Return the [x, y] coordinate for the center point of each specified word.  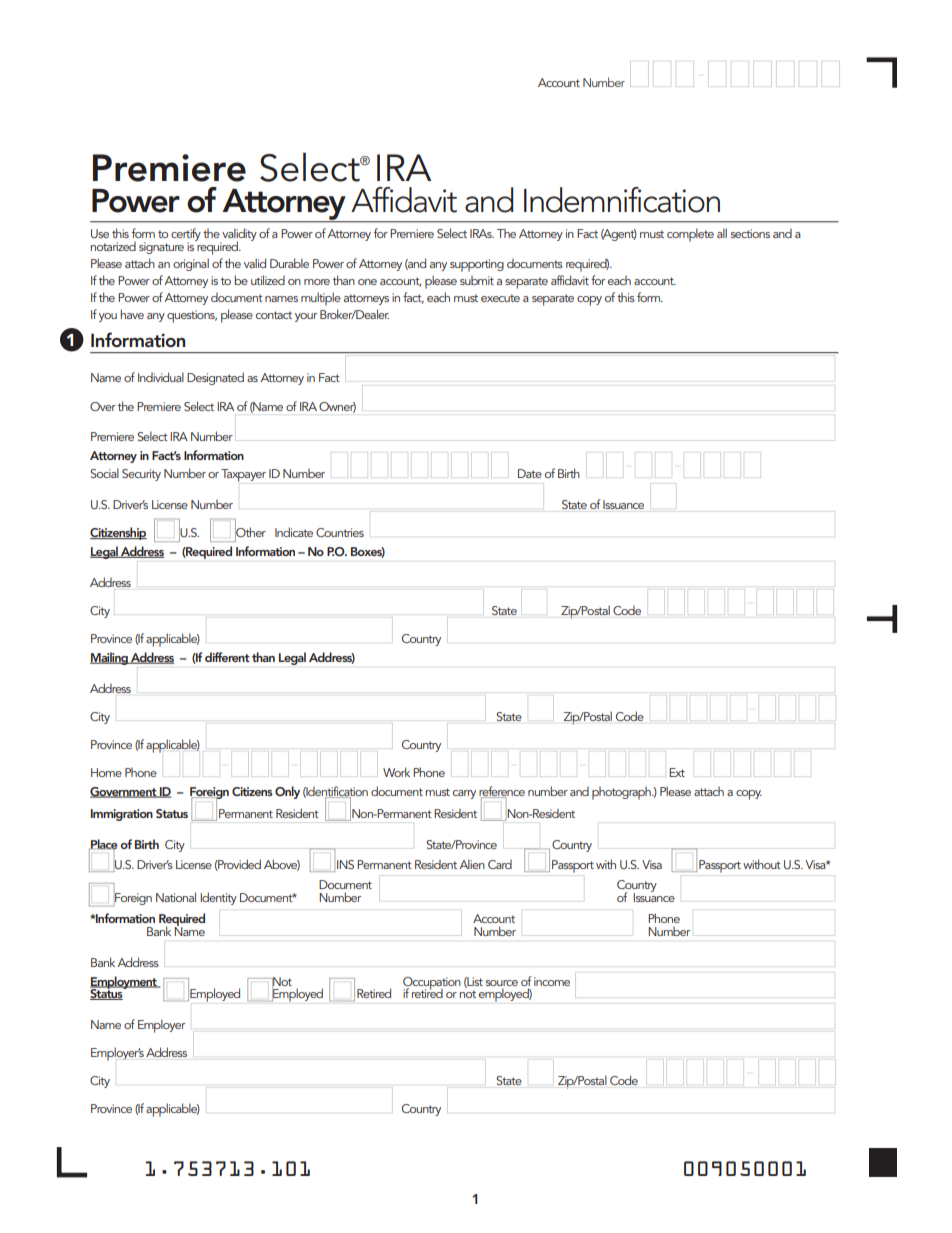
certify [186, 236]
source [502, 983]
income [552, 981]
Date [530, 473]
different [227, 657]
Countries [340, 532]
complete [690, 235]
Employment [124, 983]
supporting [477, 265]
